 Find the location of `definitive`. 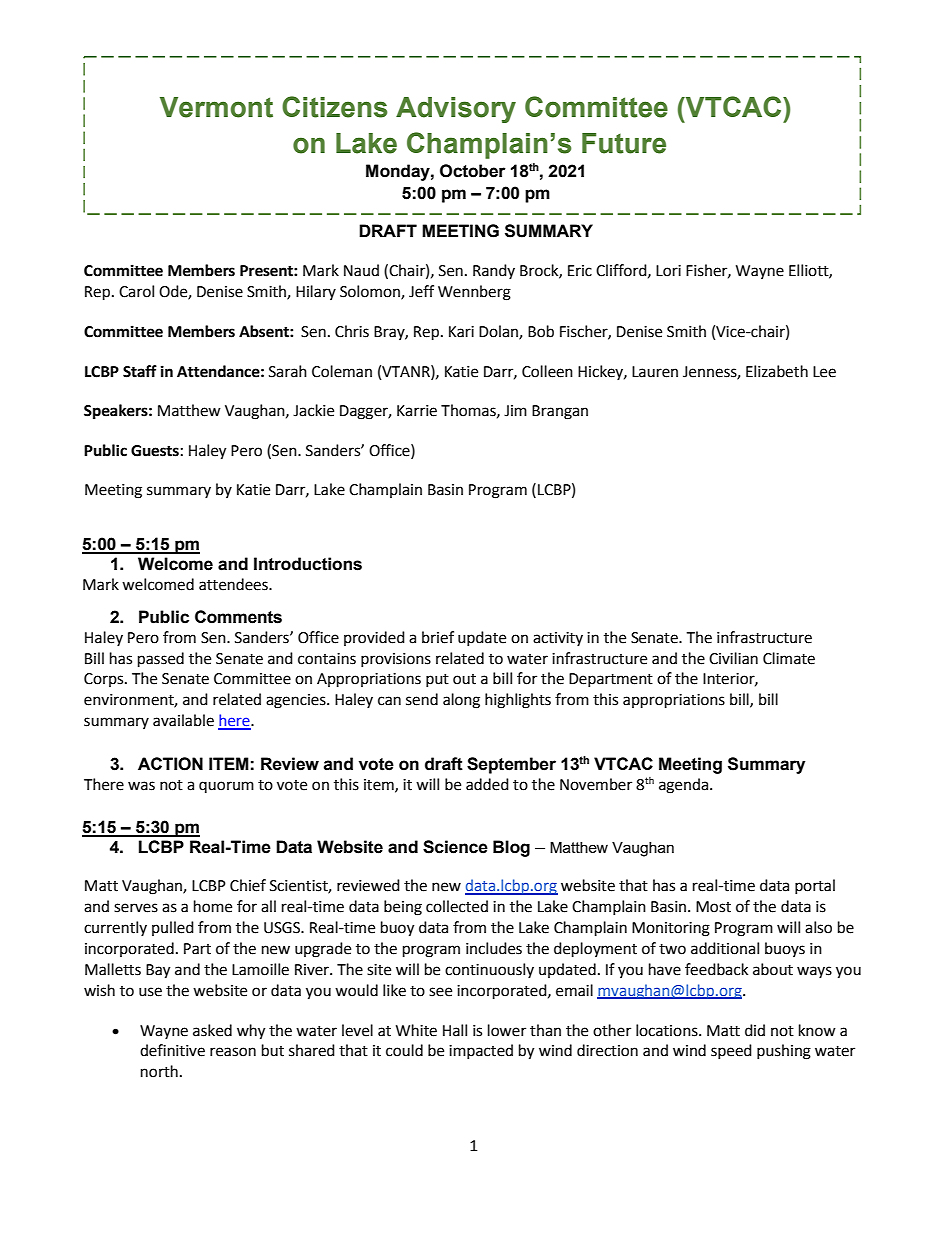

definitive is located at coordinates (172, 1050).
